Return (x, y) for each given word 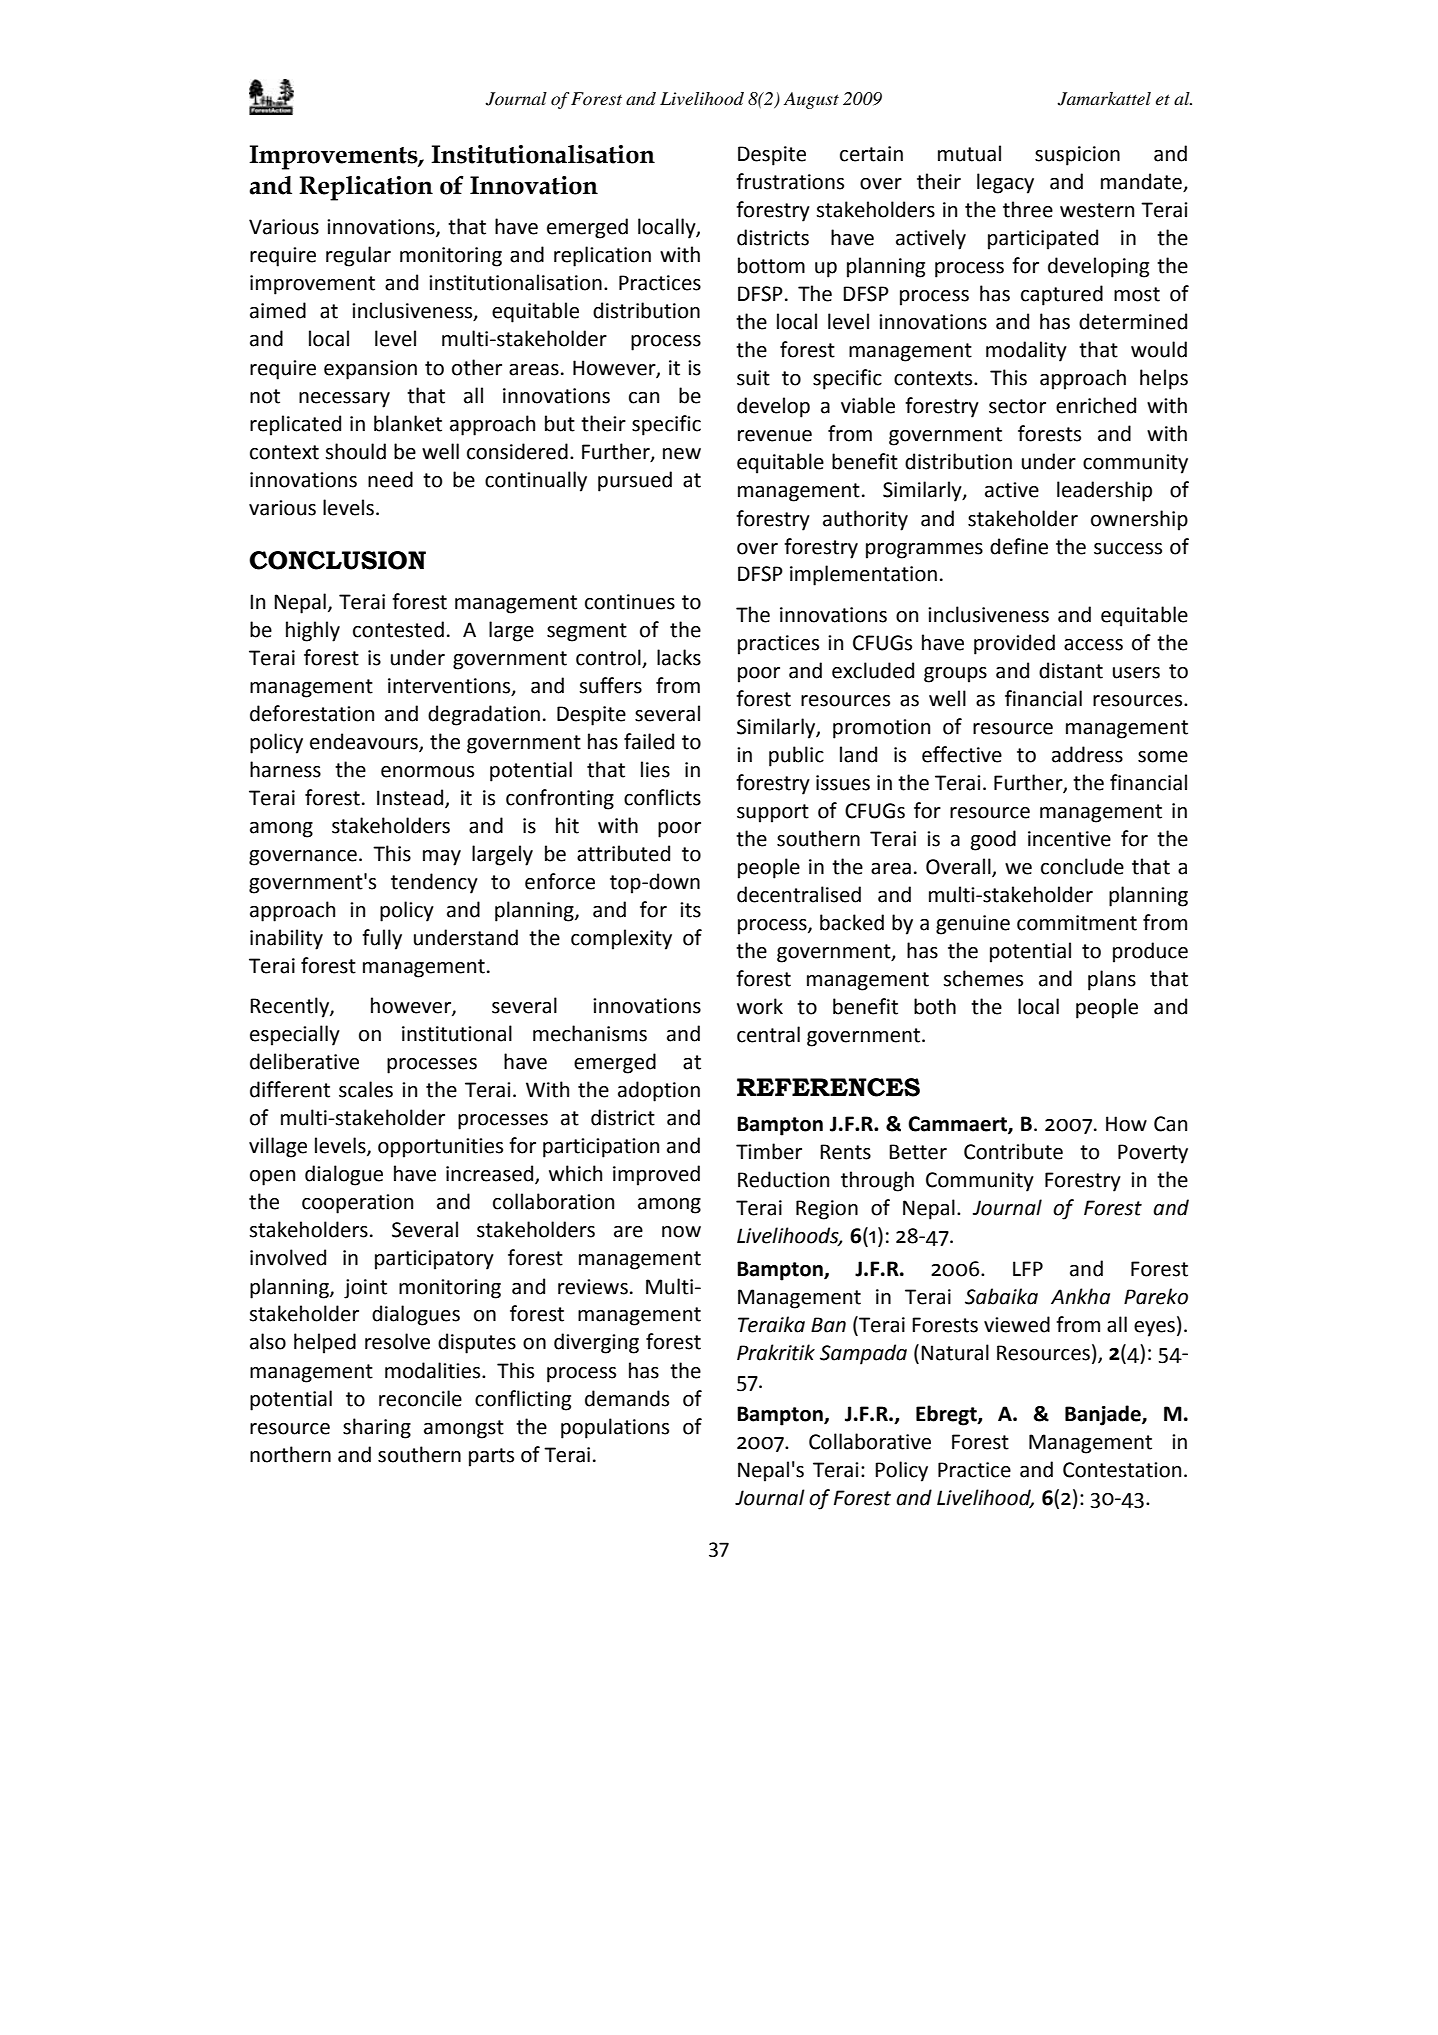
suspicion (1077, 156)
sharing (377, 1428)
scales (366, 1089)
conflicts (662, 797)
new (682, 454)
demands (627, 1398)
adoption (659, 1091)
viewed (1017, 1324)
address (1087, 754)
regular (358, 256)
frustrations (790, 181)
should (355, 451)
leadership (1104, 491)
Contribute (1013, 1151)
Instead (410, 797)
